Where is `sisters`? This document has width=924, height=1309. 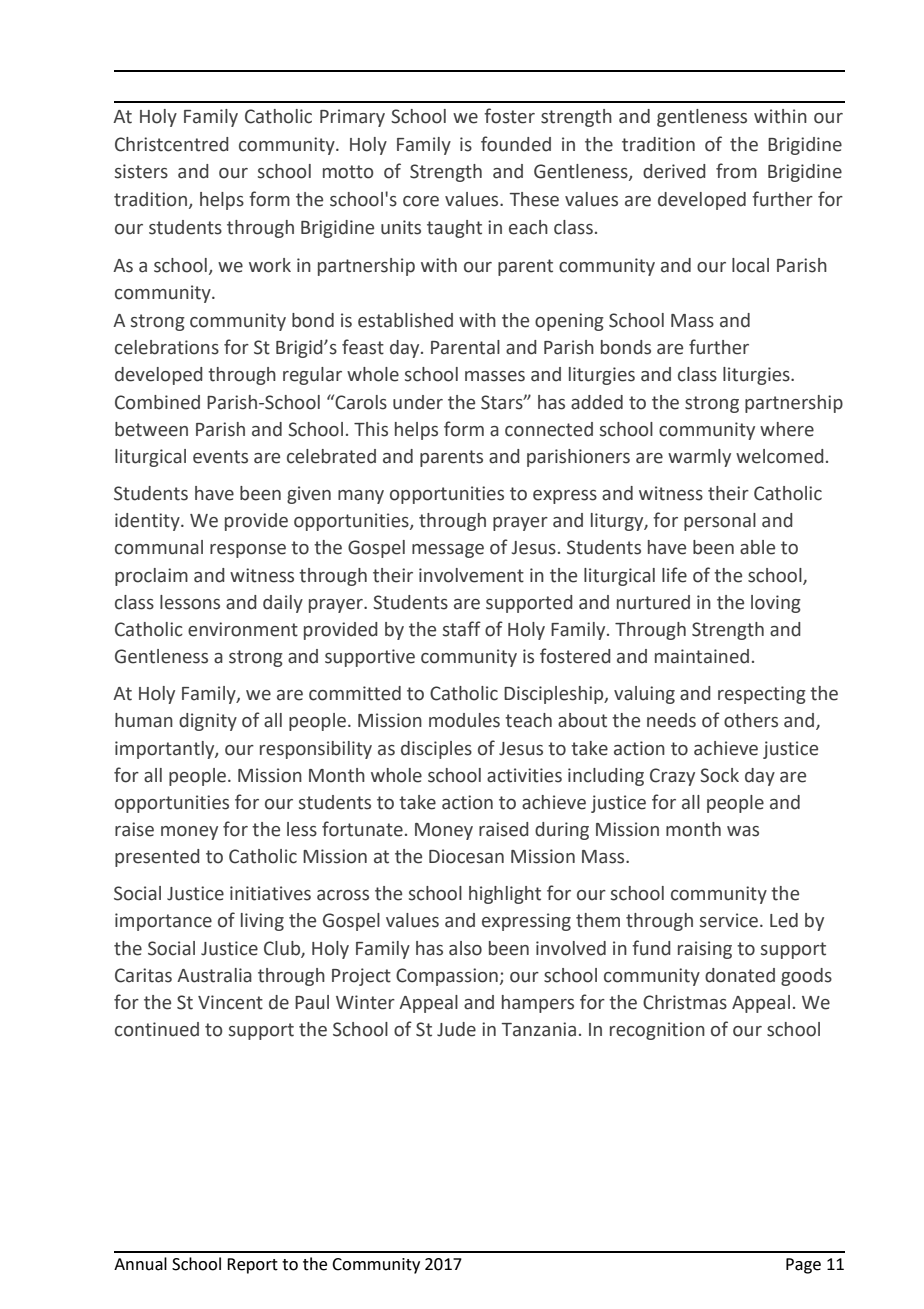
sisters is located at coordinates (141, 171).
